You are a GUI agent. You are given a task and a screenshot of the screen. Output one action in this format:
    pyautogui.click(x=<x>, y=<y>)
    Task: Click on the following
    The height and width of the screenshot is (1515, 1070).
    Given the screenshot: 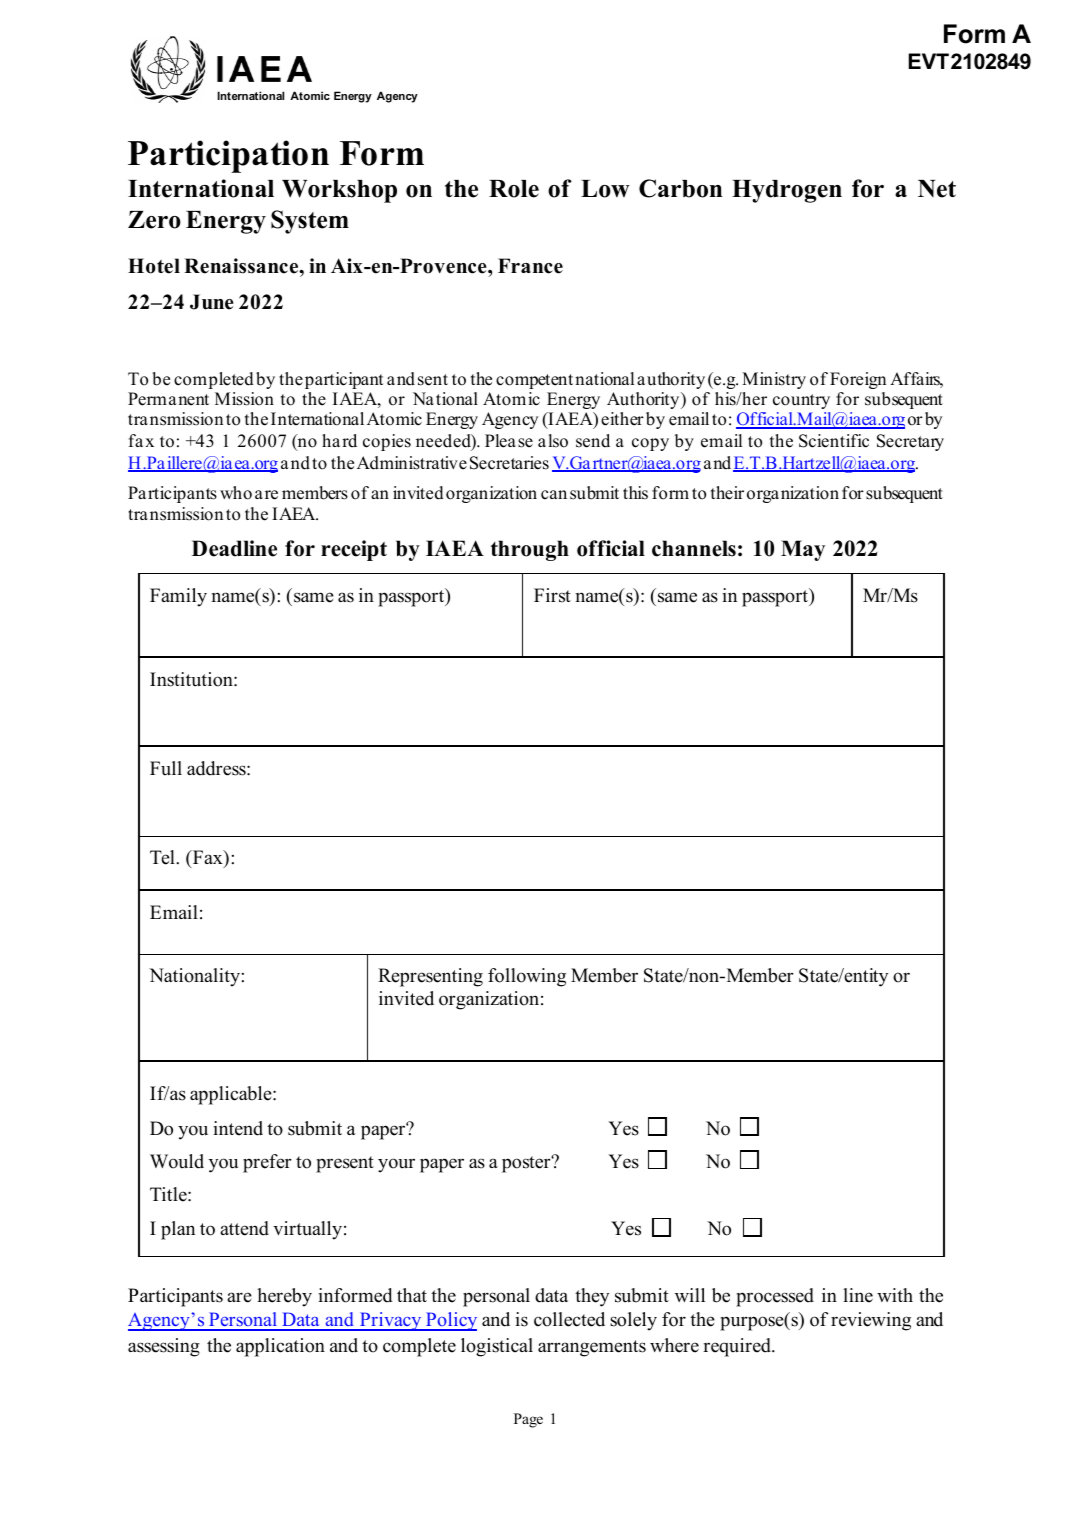 What is the action you would take?
    pyautogui.click(x=527, y=977)
